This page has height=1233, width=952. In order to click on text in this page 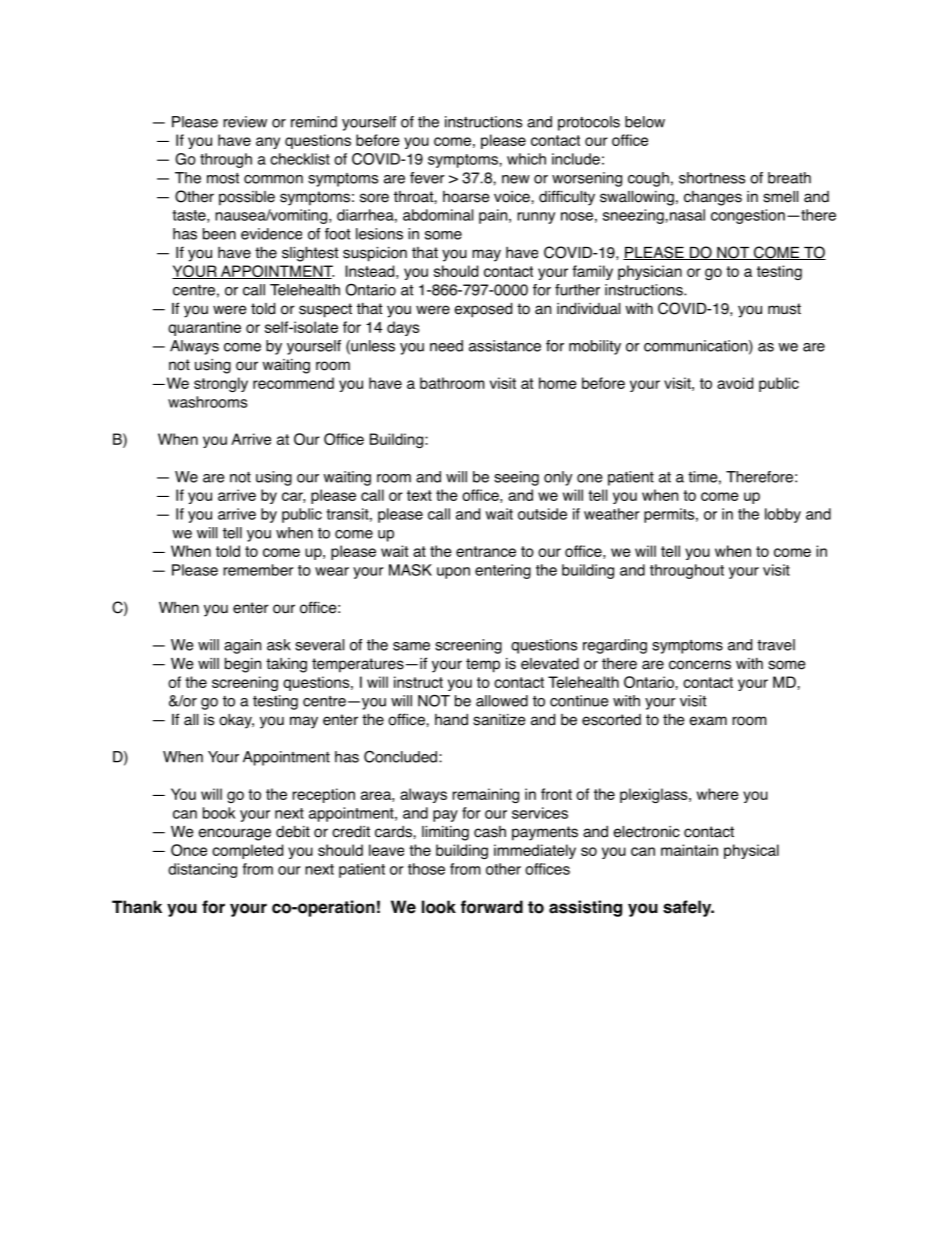, I will do `click(419, 495)`.
